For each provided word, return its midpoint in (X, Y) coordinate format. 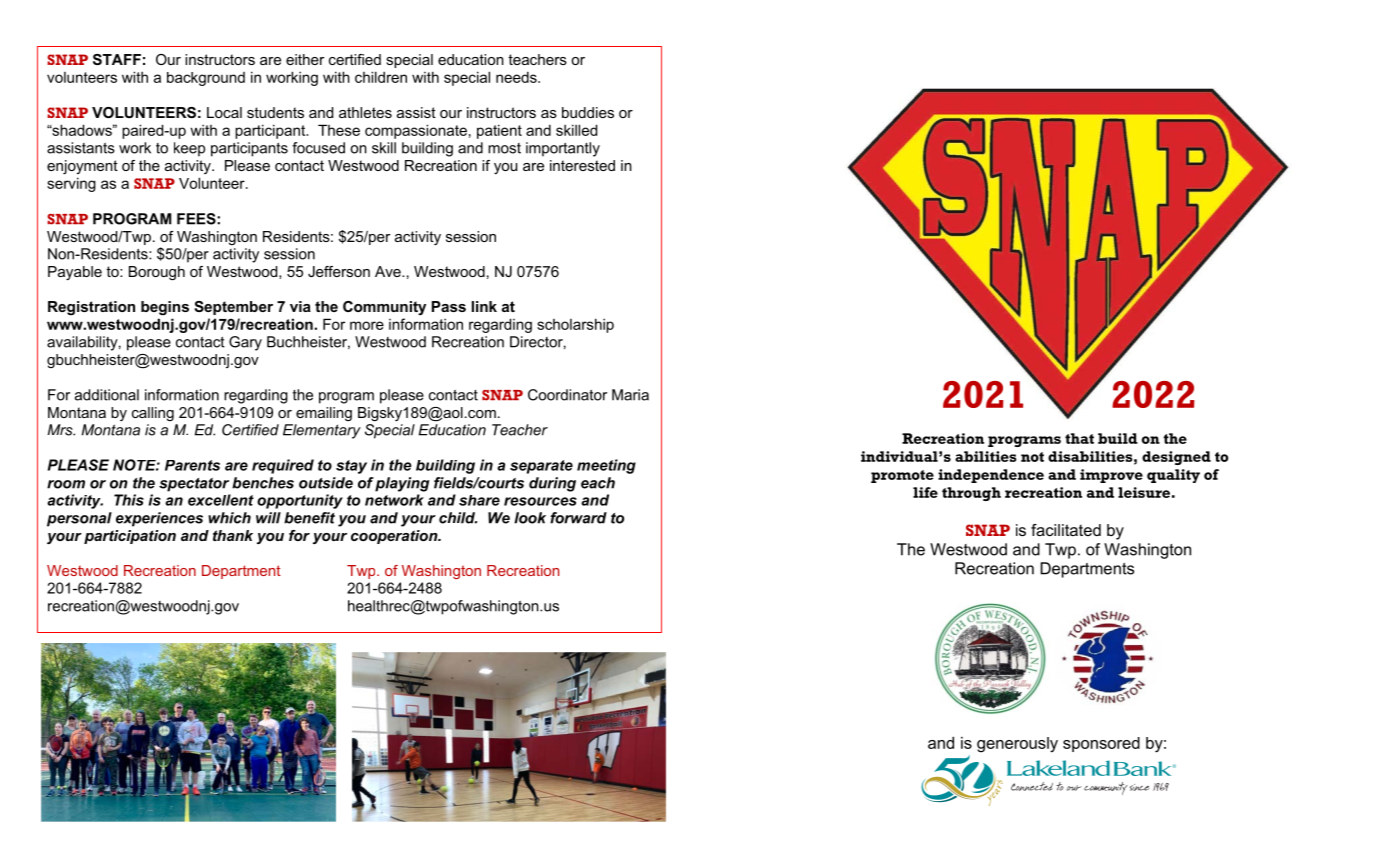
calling (153, 414)
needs (517, 77)
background (206, 79)
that (1079, 438)
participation (130, 537)
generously (1017, 745)
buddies (588, 112)
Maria (630, 395)
